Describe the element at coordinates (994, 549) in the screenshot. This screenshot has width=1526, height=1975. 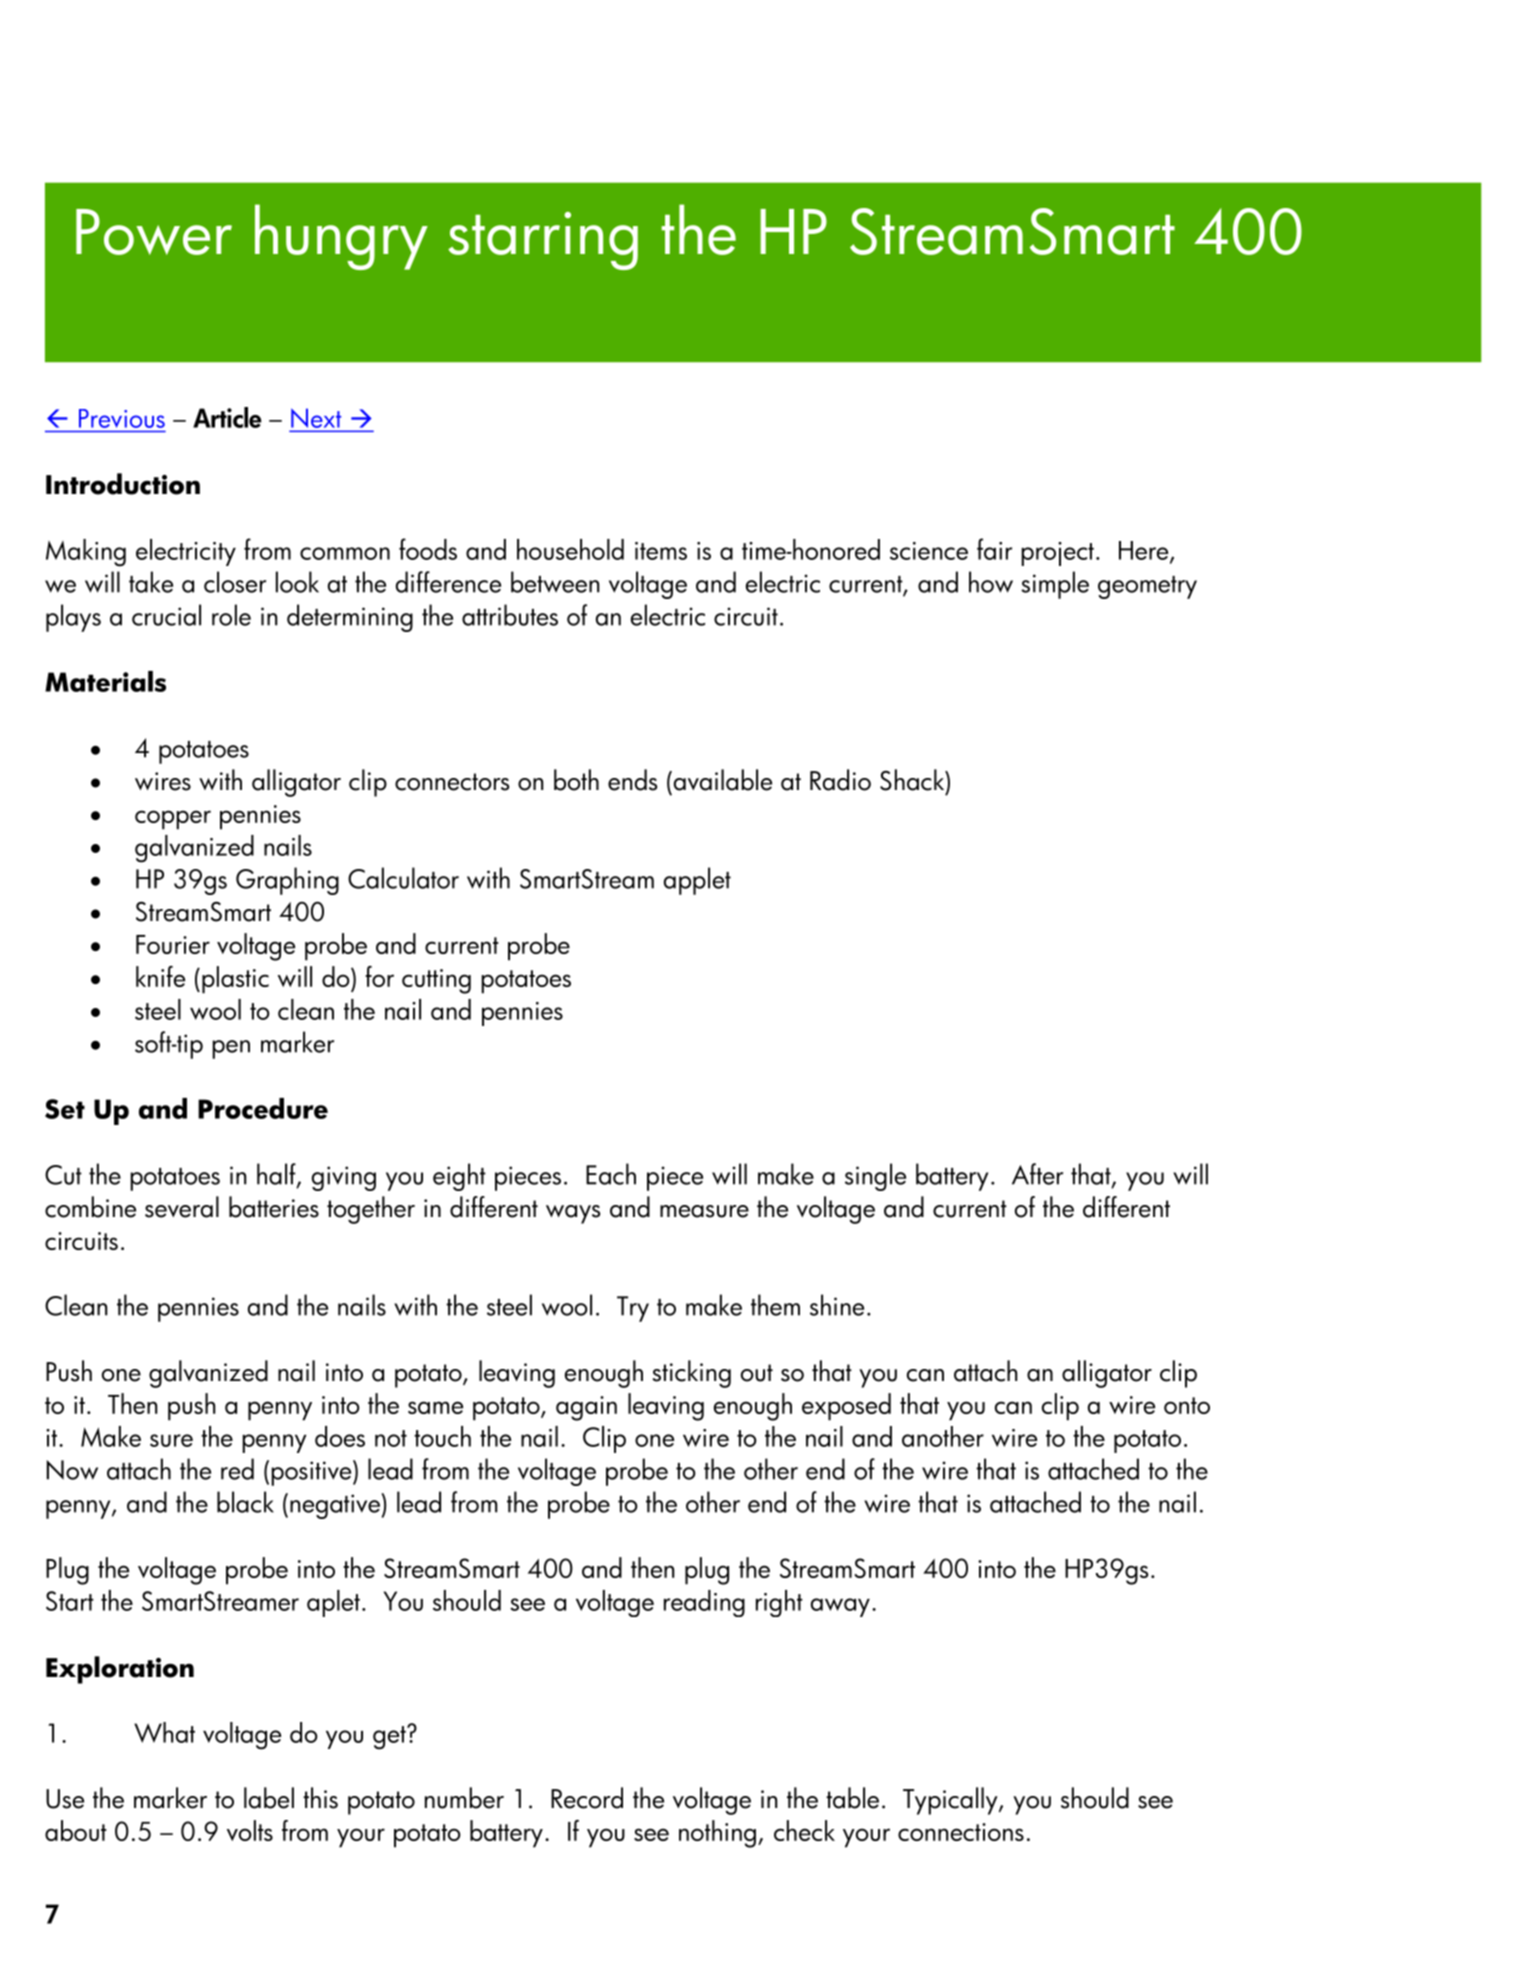
I see `fair` at that location.
